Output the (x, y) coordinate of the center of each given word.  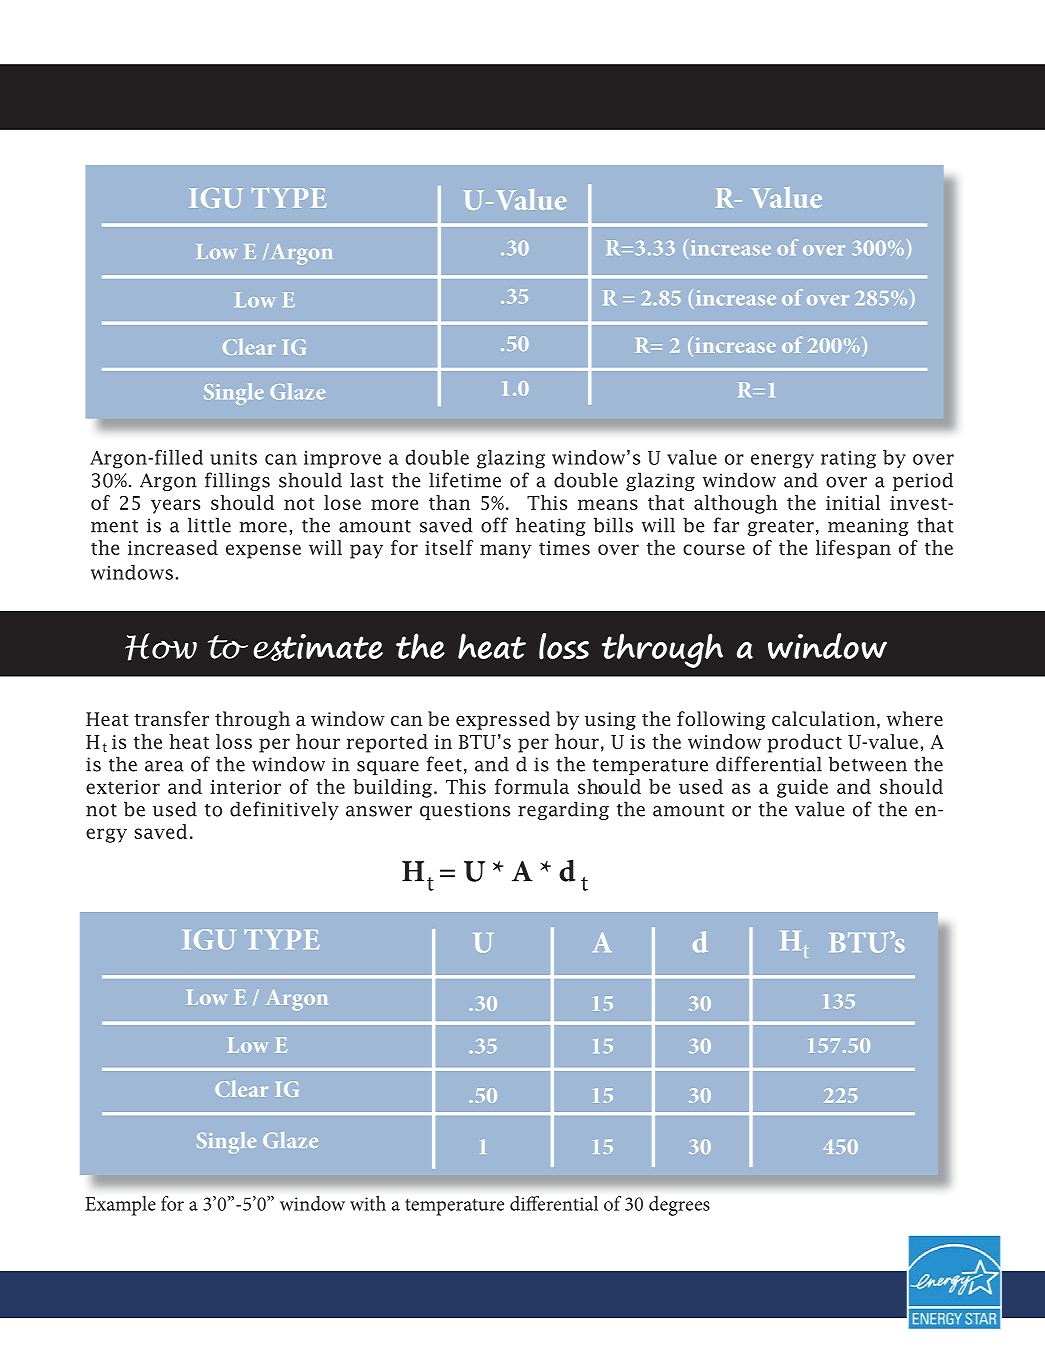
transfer (171, 718)
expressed (503, 720)
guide (802, 788)
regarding (563, 810)
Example (120, 1206)
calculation (823, 718)
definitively (284, 810)
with (368, 1203)
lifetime (465, 480)
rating (848, 460)
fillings (237, 481)
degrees (679, 1206)
